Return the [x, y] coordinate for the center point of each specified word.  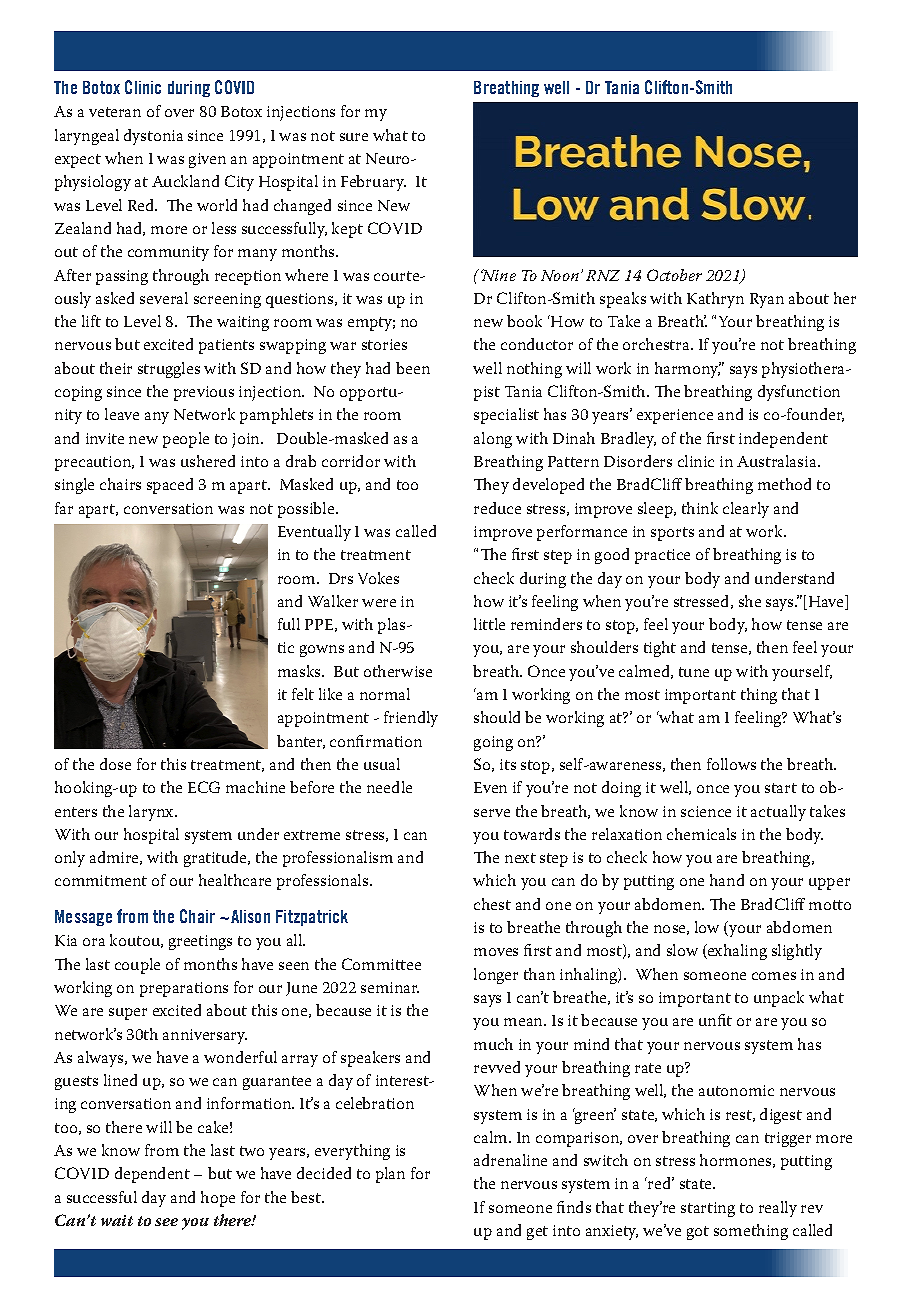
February [373, 183]
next [520, 858]
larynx [153, 813]
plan [390, 1175]
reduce [497, 508]
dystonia [153, 137]
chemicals [701, 834]
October [674, 275]
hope [218, 1199]
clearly [746, 510]
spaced [170, 486]
